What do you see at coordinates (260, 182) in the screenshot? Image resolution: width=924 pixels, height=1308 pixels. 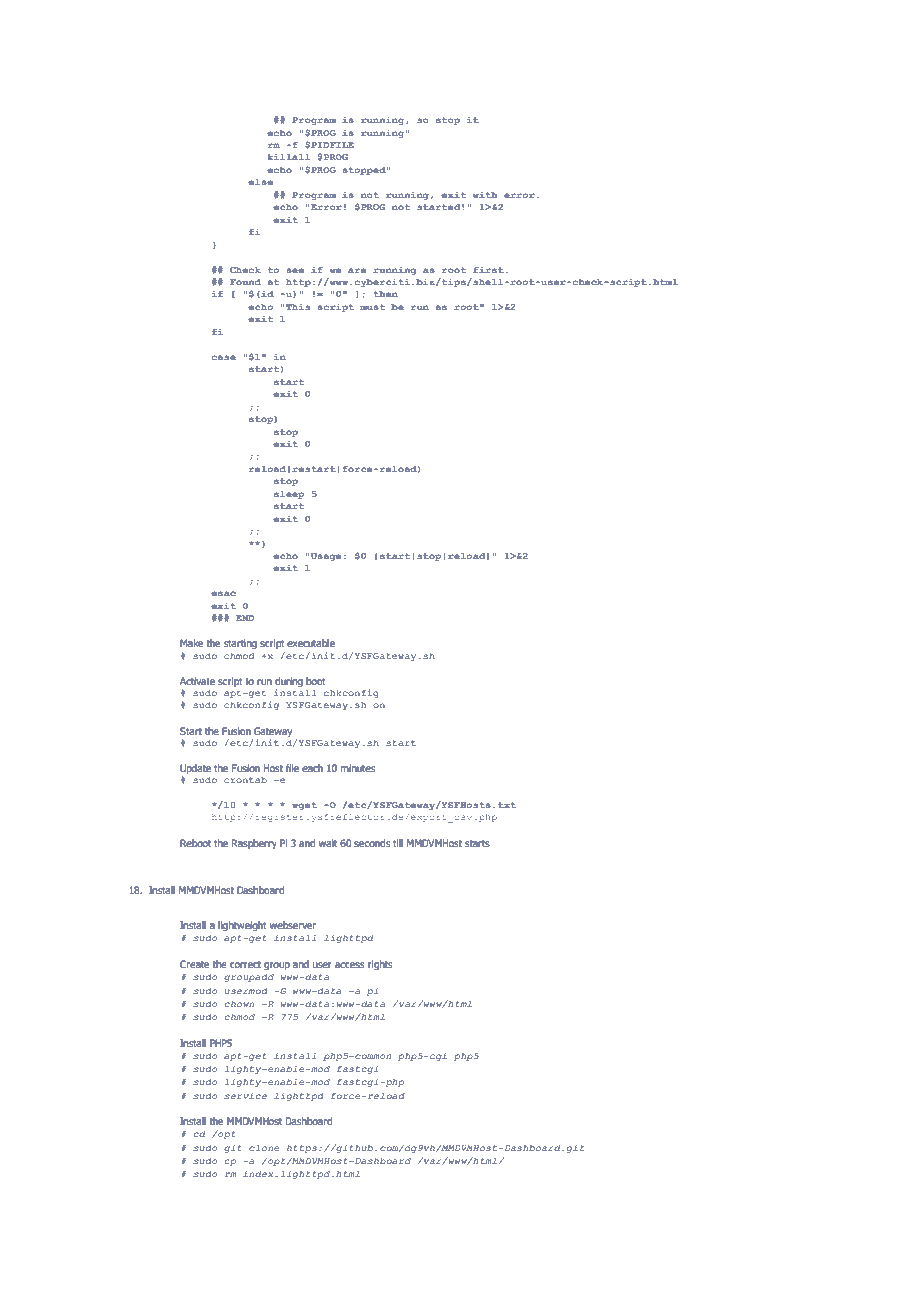 I see `else` at bounding box center [260, 182].
